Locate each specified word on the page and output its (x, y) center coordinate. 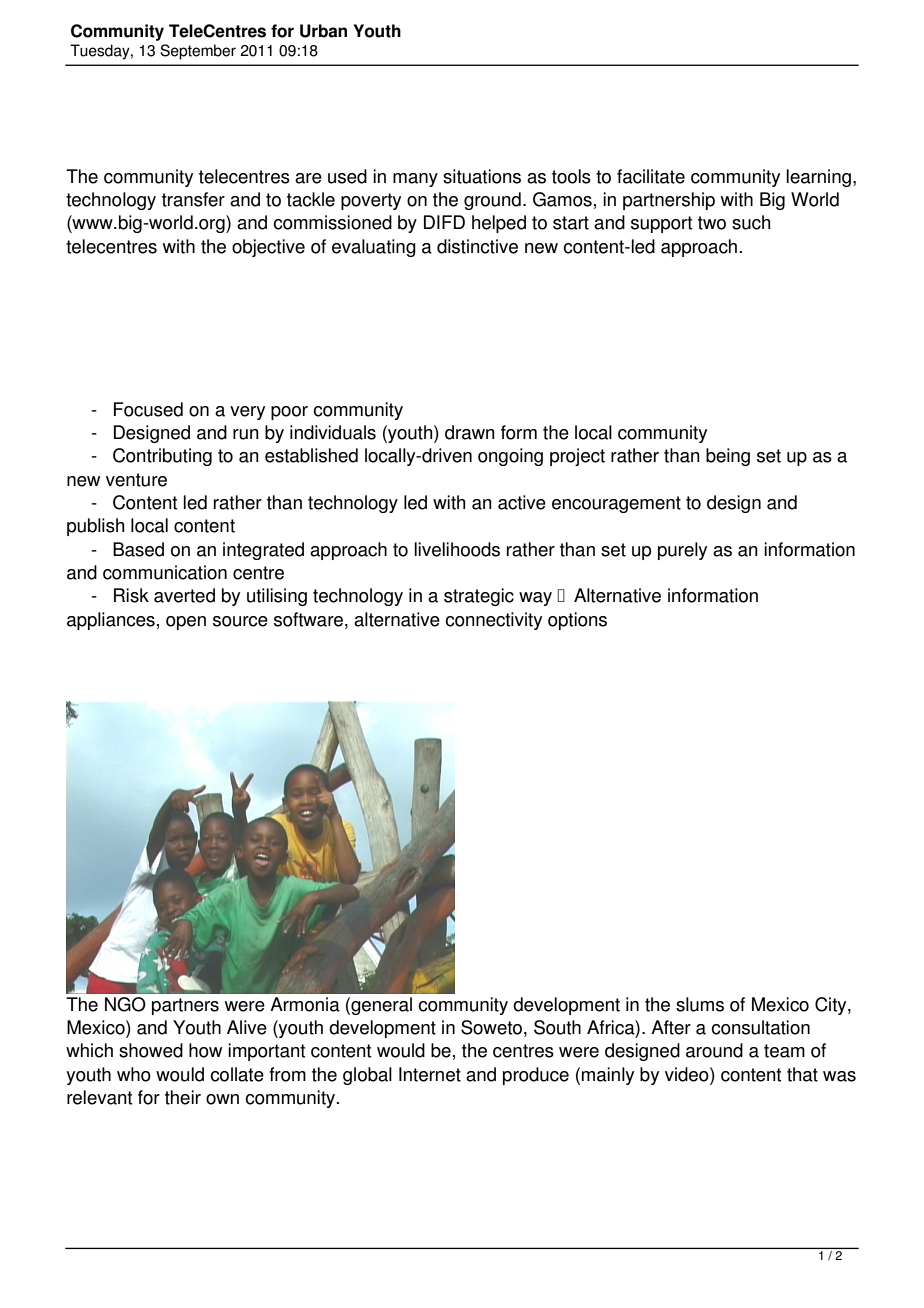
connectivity (493, 621)
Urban (323, 31)
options (577, 621)
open (186, 623)
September (198, 52)
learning (818, 178)
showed (151, 1050)
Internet (430, 1074)
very (247, 413)
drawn (470, 432)
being (728, 457)
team (784, 1051)
